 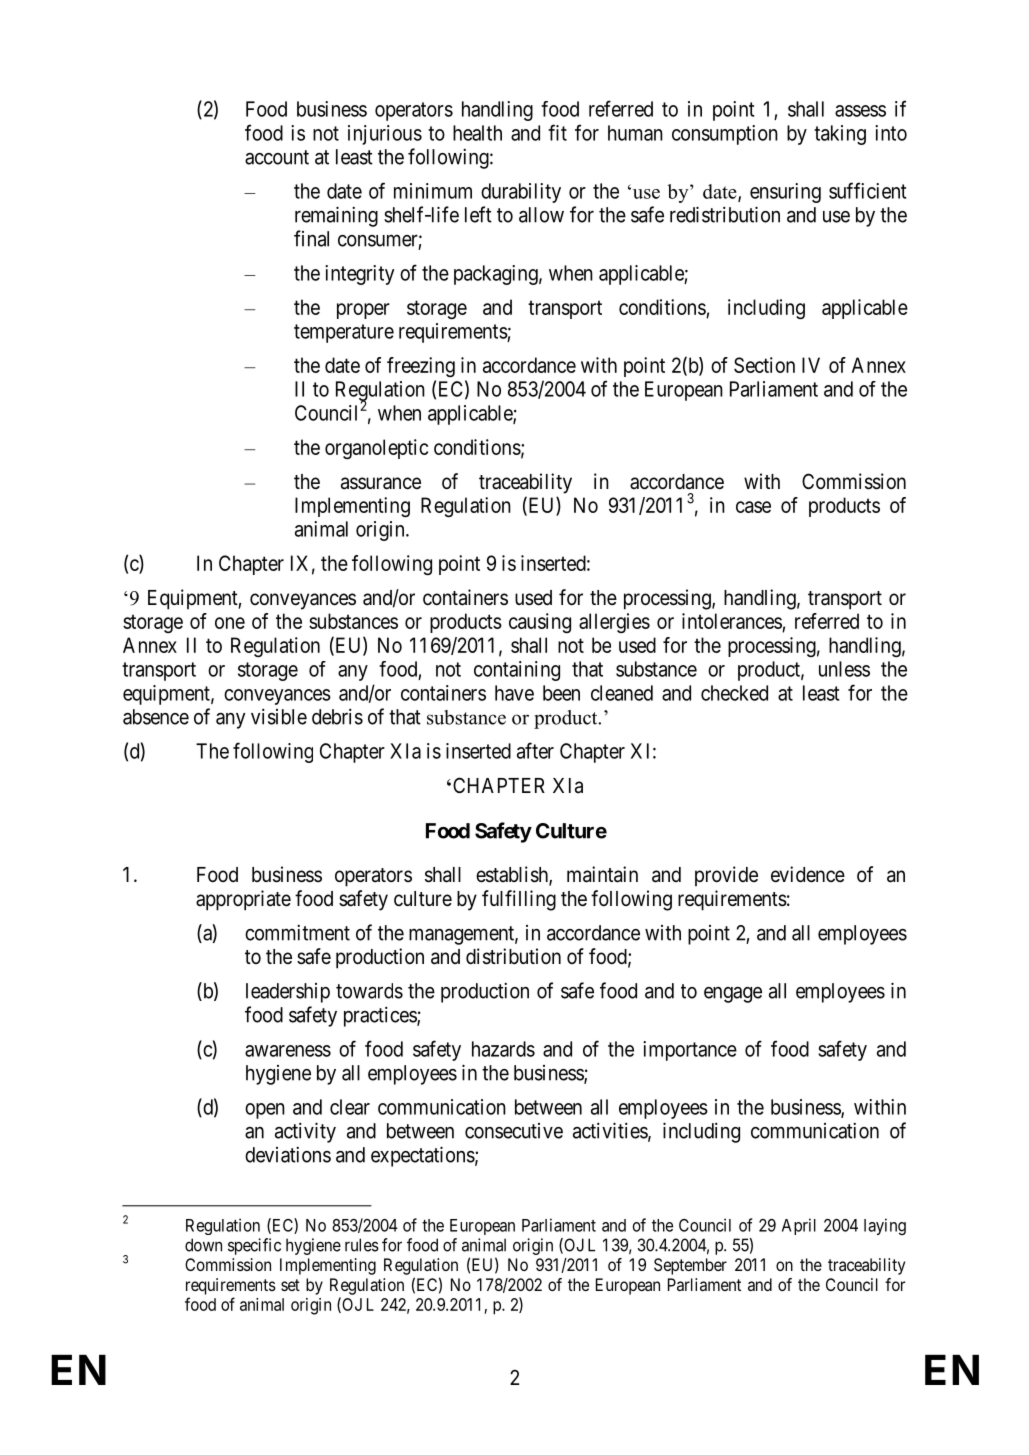 What do you see at coordinates (799, 1226) in the screenshot?
I see `April` at bounding box center [799, 1226].
